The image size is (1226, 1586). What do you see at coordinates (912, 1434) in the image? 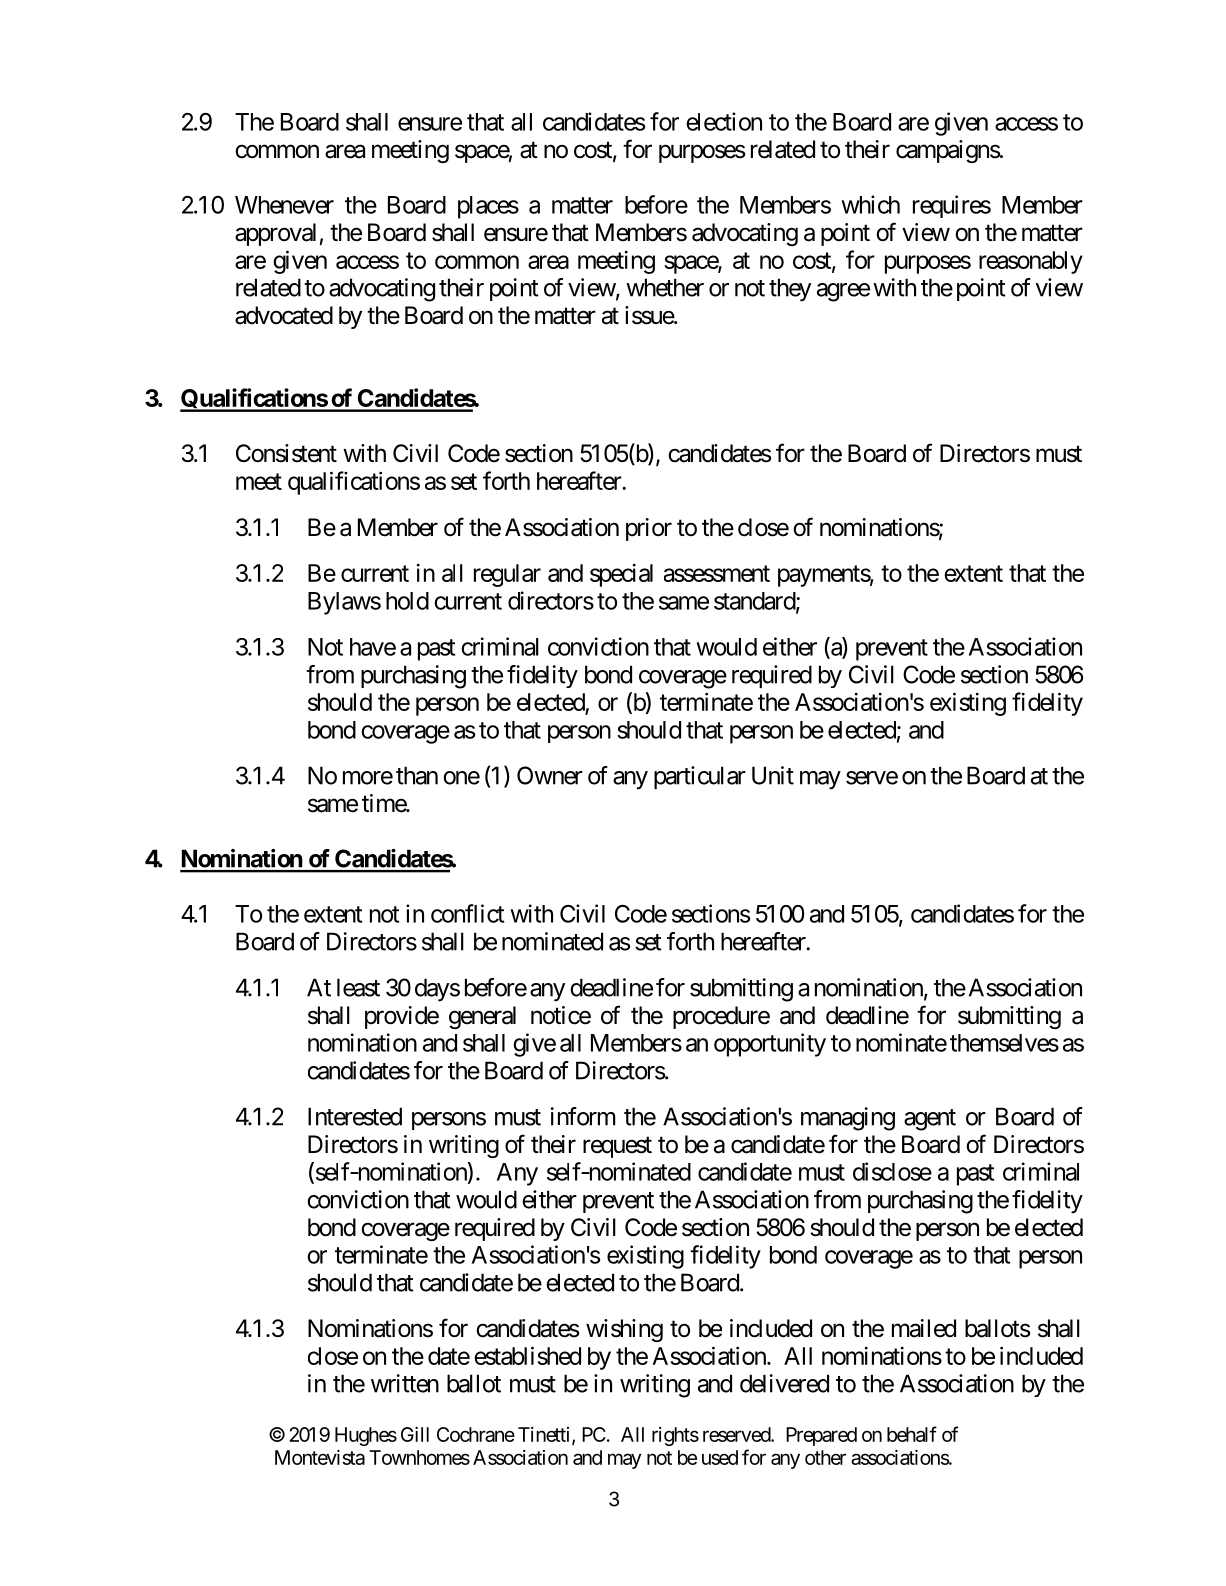
I see `behalf` at bounding box center [912, 1434].
